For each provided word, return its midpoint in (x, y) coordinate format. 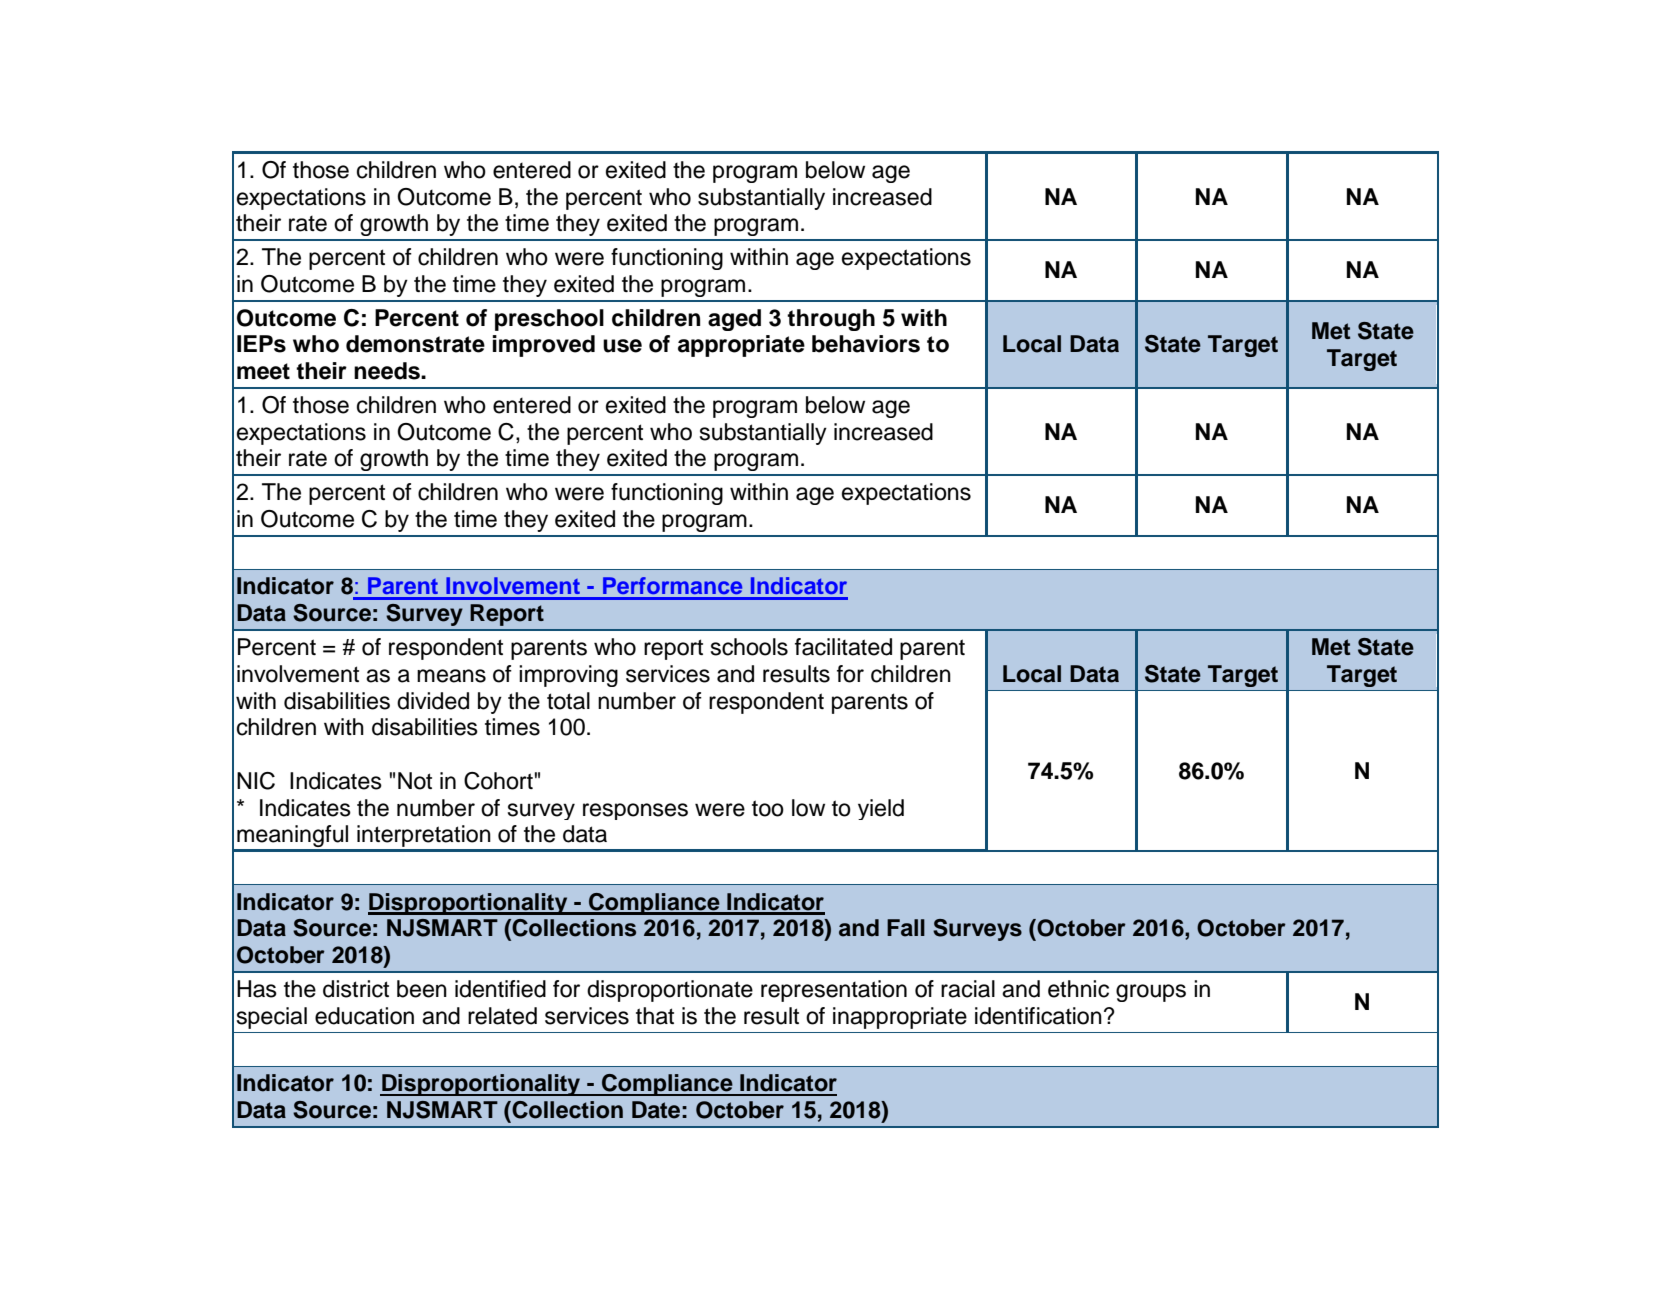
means (451, 676)
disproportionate (670, 991)
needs (388, 371)
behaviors (866, 344)
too (768, 808)
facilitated (843, 647)
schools (749, 647)
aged (734, 320)
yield (881, 809)
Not (415, 781)
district (356, 989)
